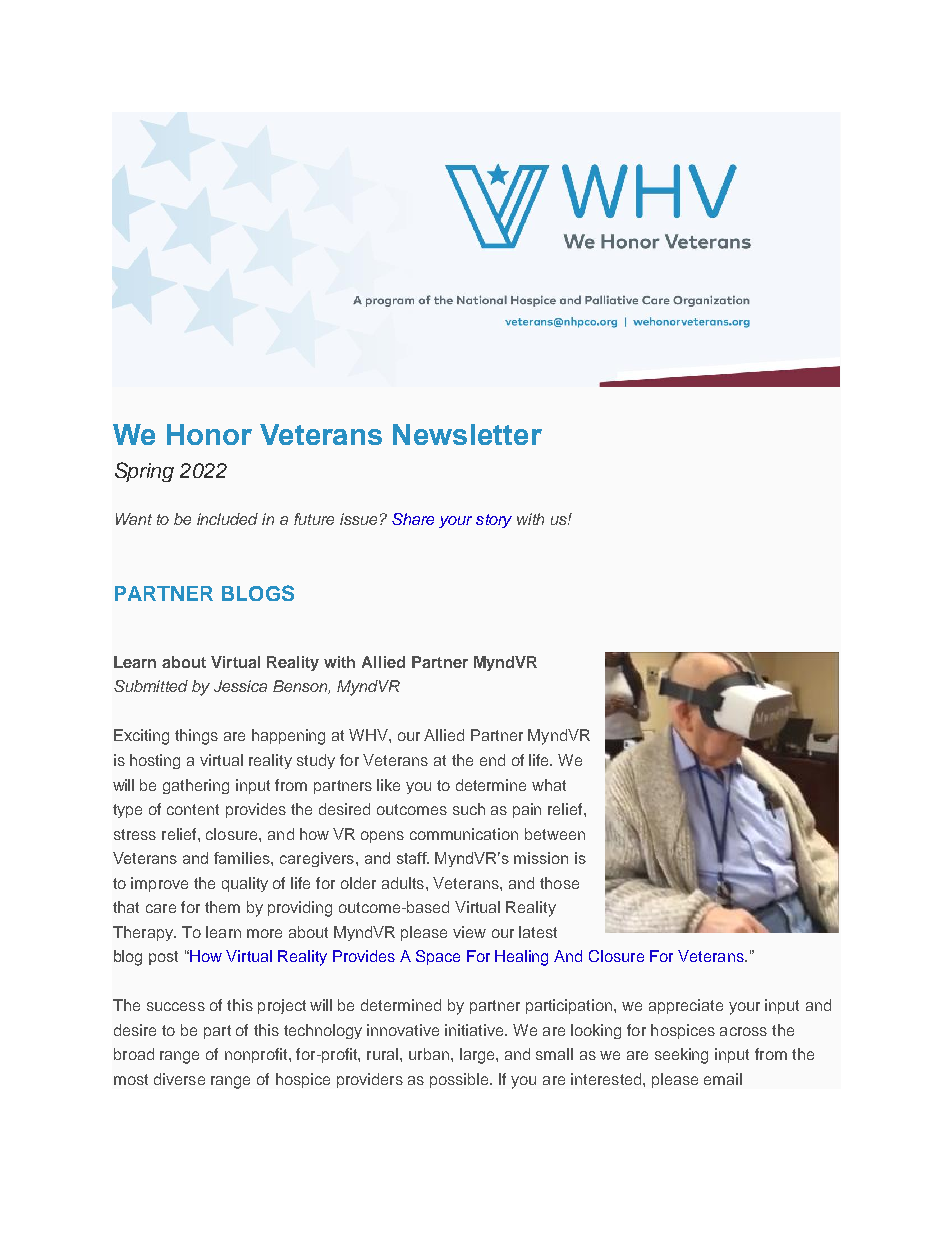 This image has width=952, height=1233. What do you see at coordinates (681, 1056) in the image?
I see `seeking` at bounding box center [681, 1056].
